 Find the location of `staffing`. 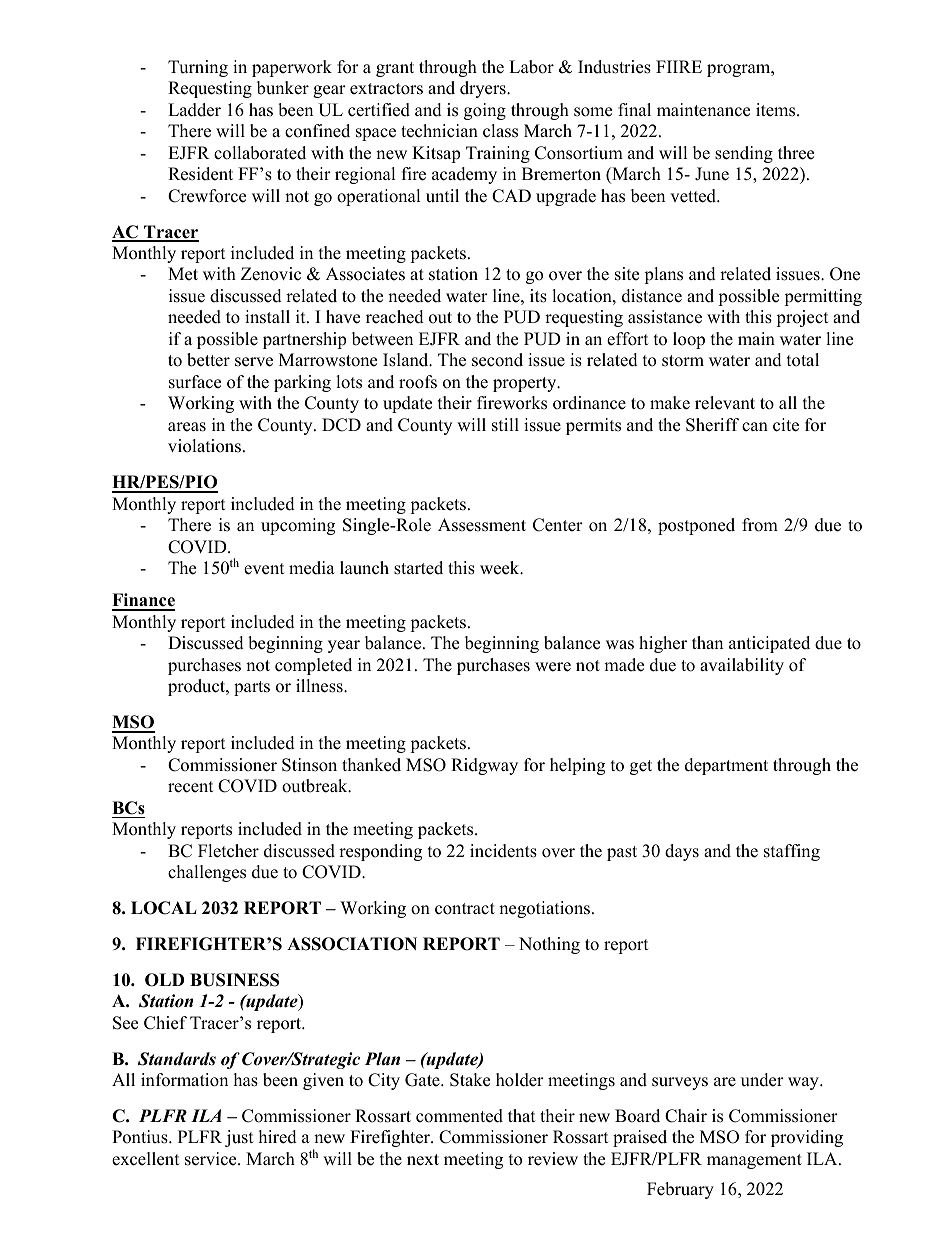

staffing is located at coordinates (792, 852).
